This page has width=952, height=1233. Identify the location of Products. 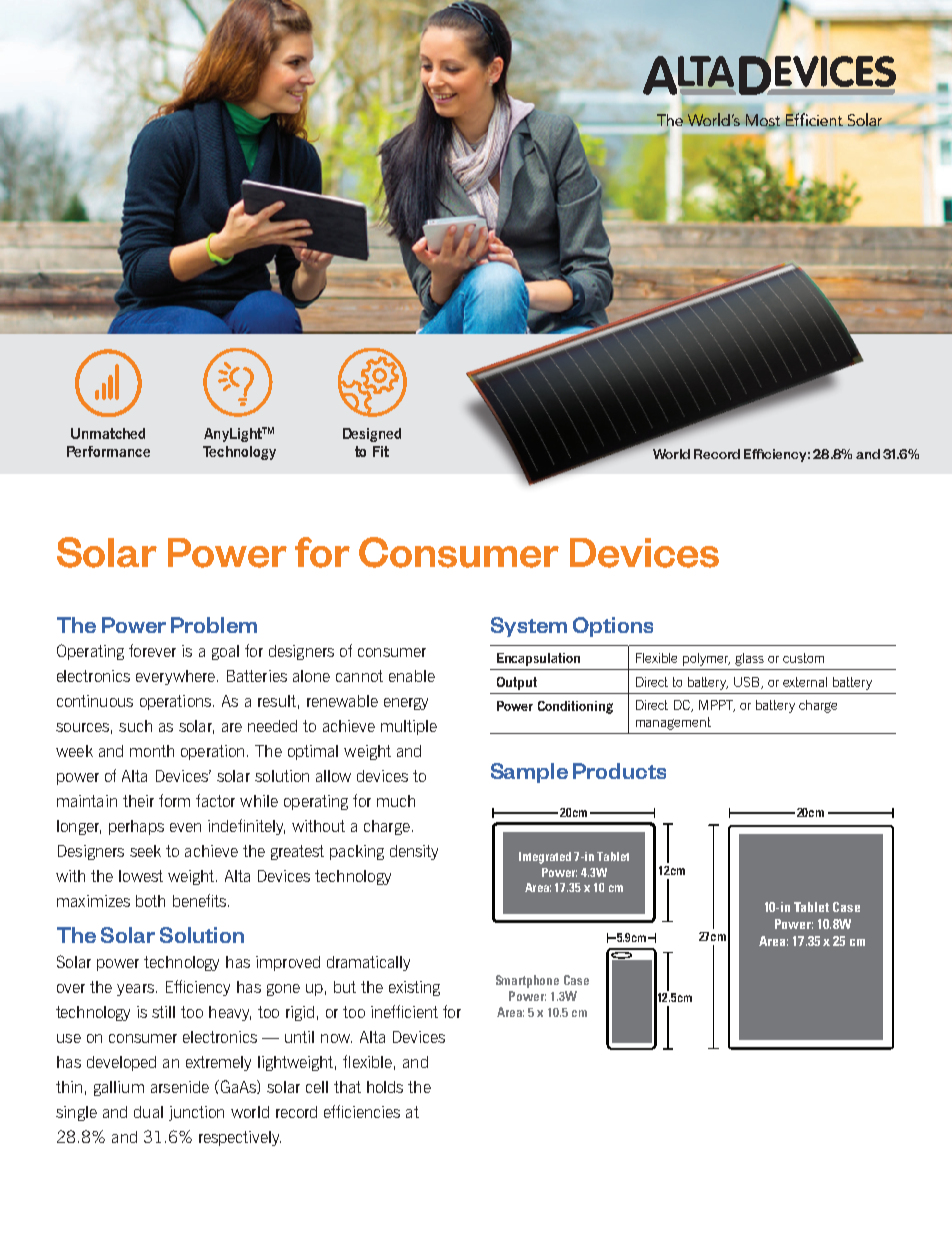
(619, 771).
